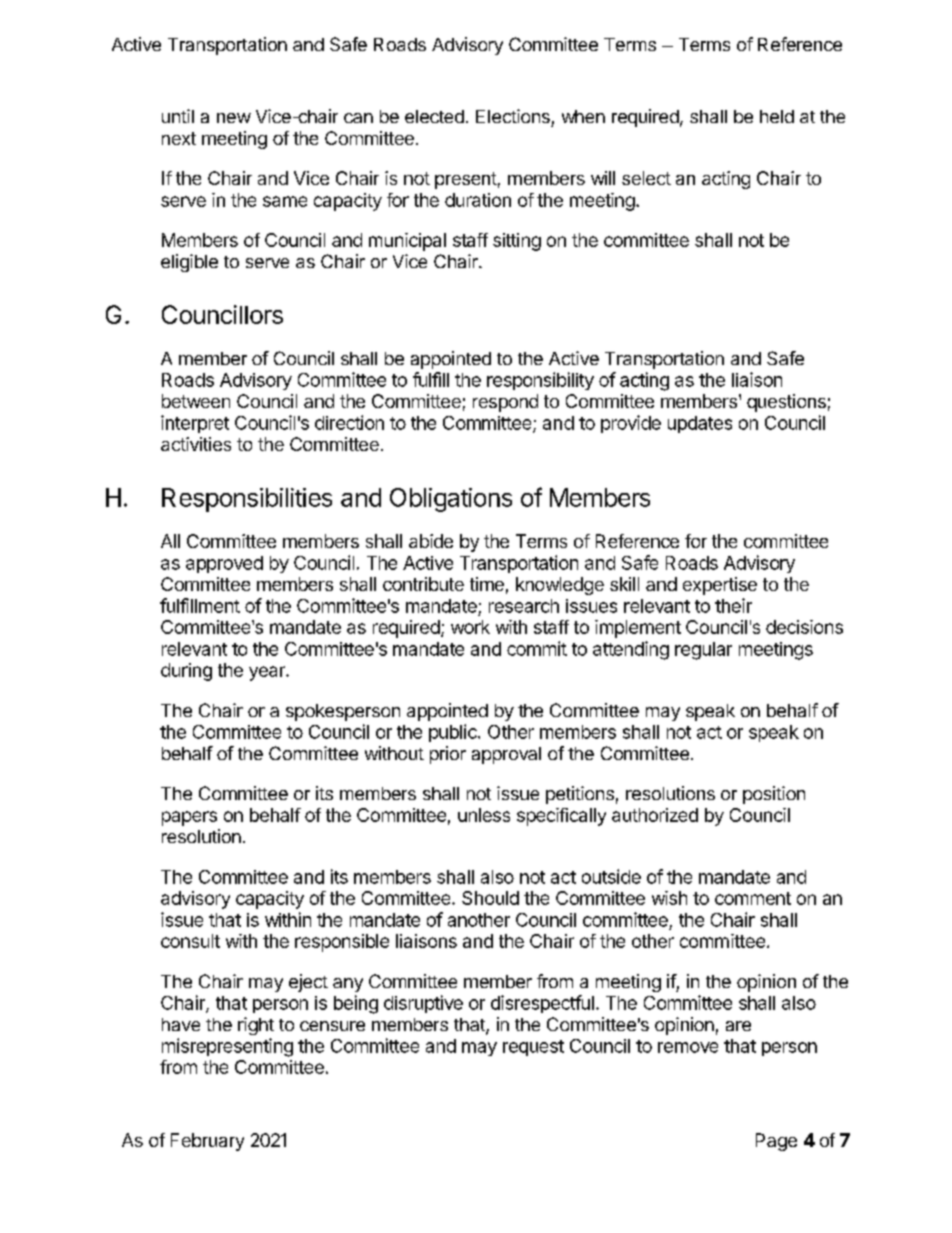 Image resolution: width=952 pixels, height=1233 pixels. I want to click on respond, so click(505, 403).
